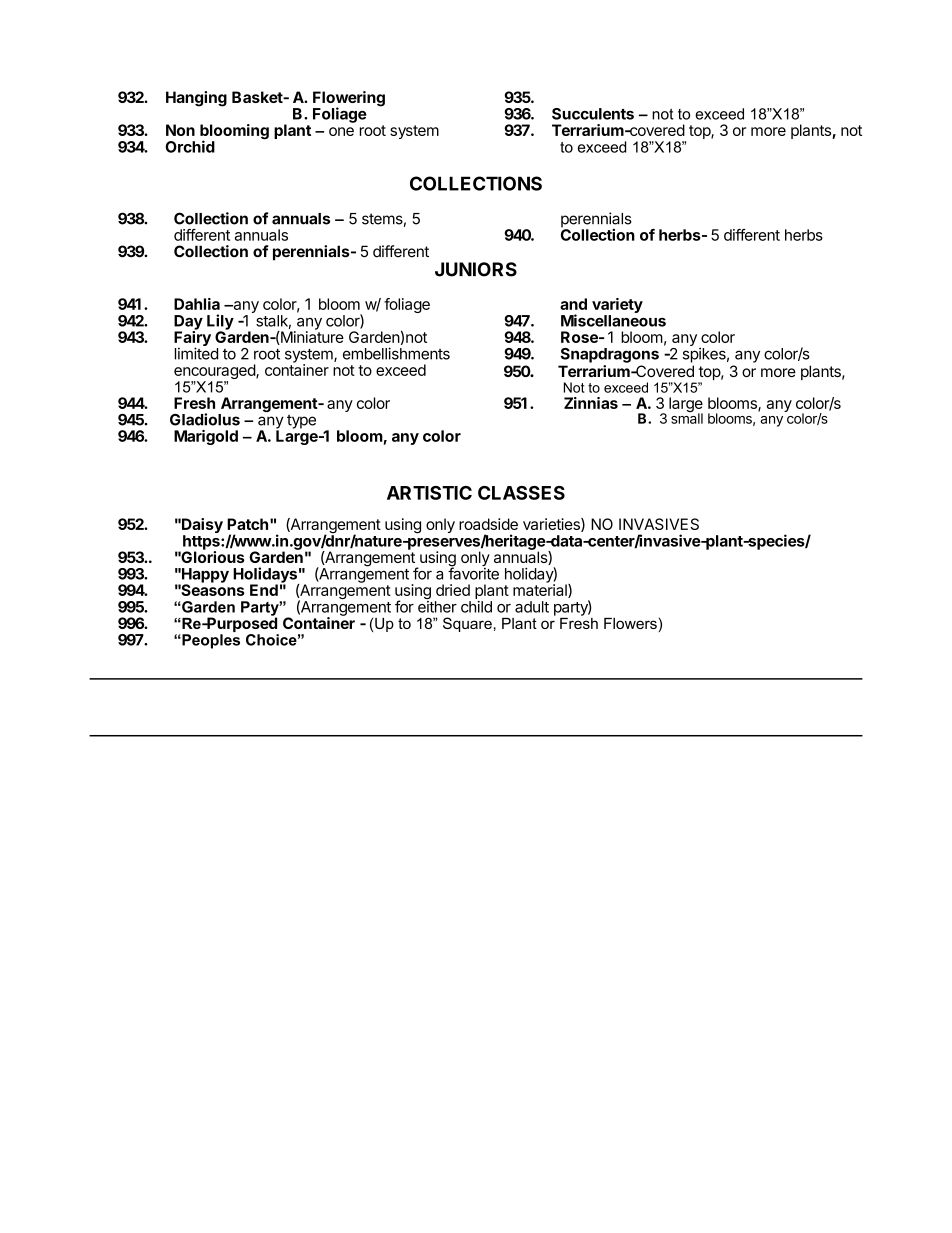 This screenshot has height=1233, width=952. I want to click on CLASSES, so click(521, 493).
